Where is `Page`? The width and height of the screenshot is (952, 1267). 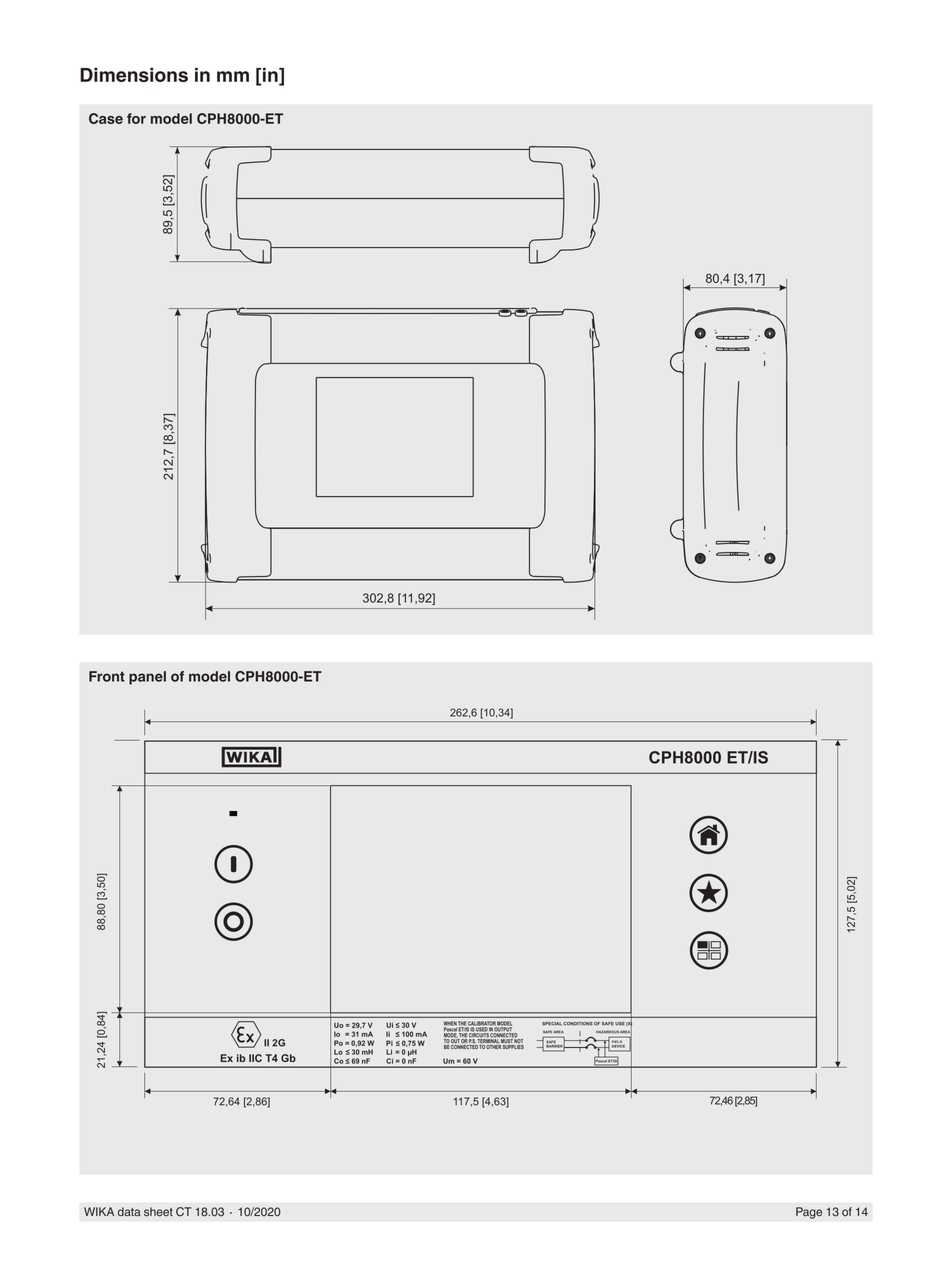
Page is located at coordinates (809, 1213).
